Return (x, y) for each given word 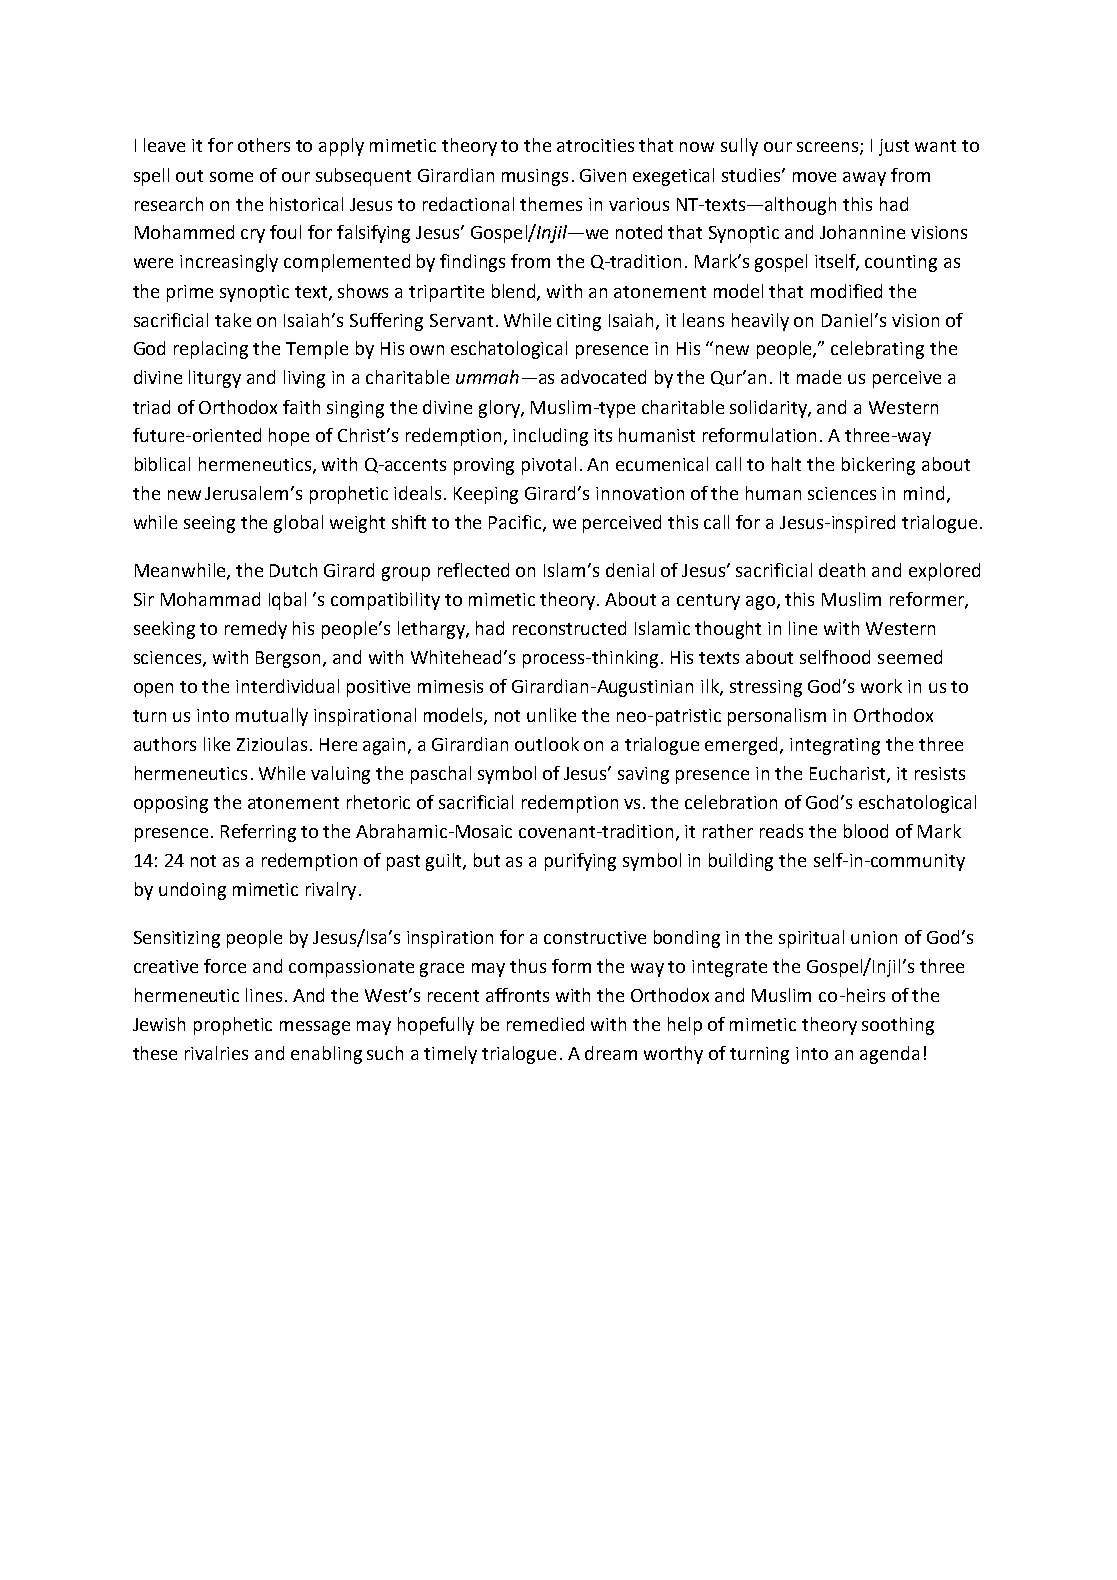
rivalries (216, 1053)
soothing (898, 1026)
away (864, 179)
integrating (835, 746)
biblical (162, 464)
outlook (547, 744)
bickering (878, 466)
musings (535, 177)
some (231, 177)
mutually (272, 717)
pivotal (549, 466)
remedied (545, 1024)
